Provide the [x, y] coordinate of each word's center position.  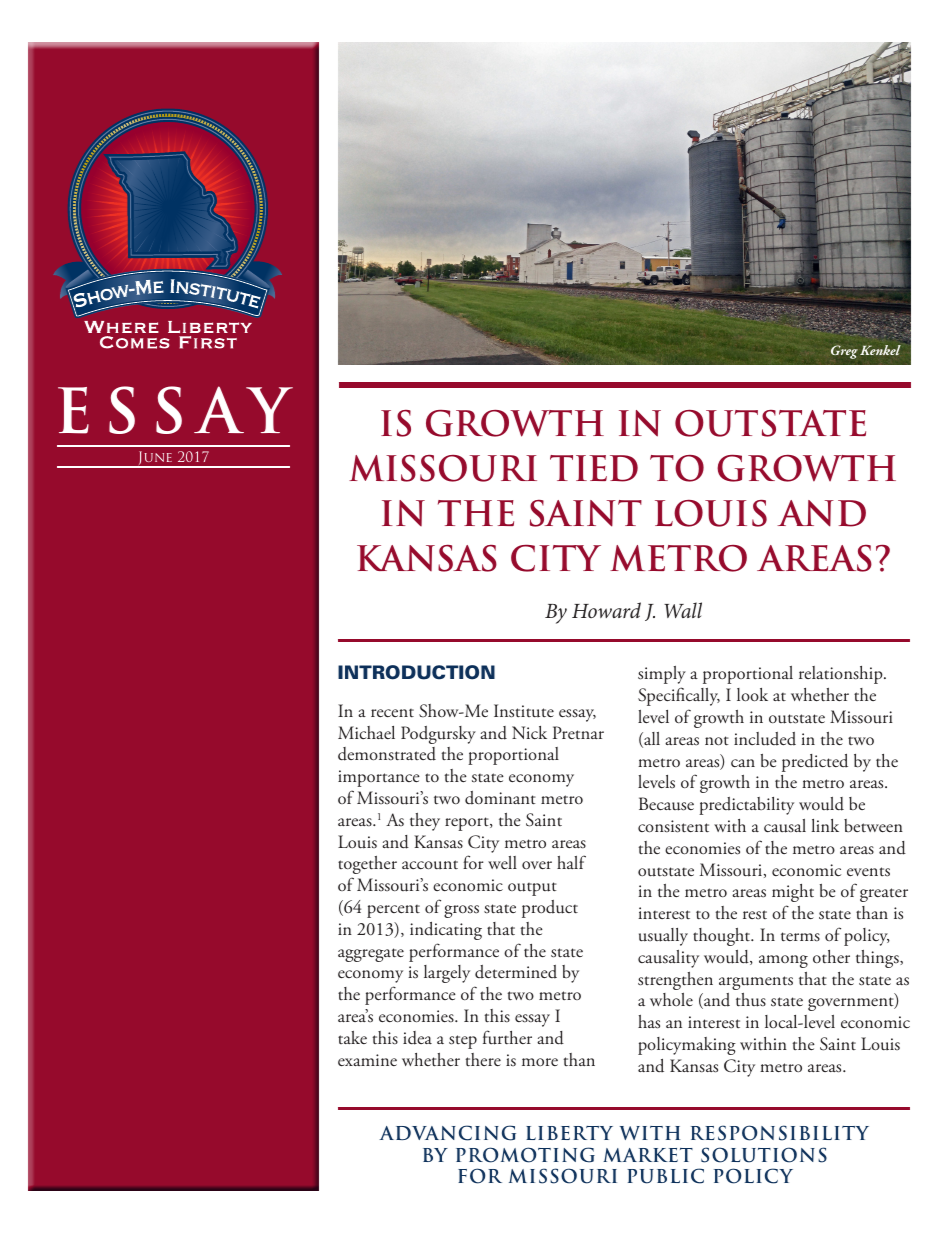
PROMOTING [525, 1155]
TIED [594, 468]
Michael [366, 732]
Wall [683, 610]
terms [800, 937]
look [752, 695]
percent [393, 911]
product [550, 909]
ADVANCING [447, 1133]
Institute [524, 711]
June [155, 459]
